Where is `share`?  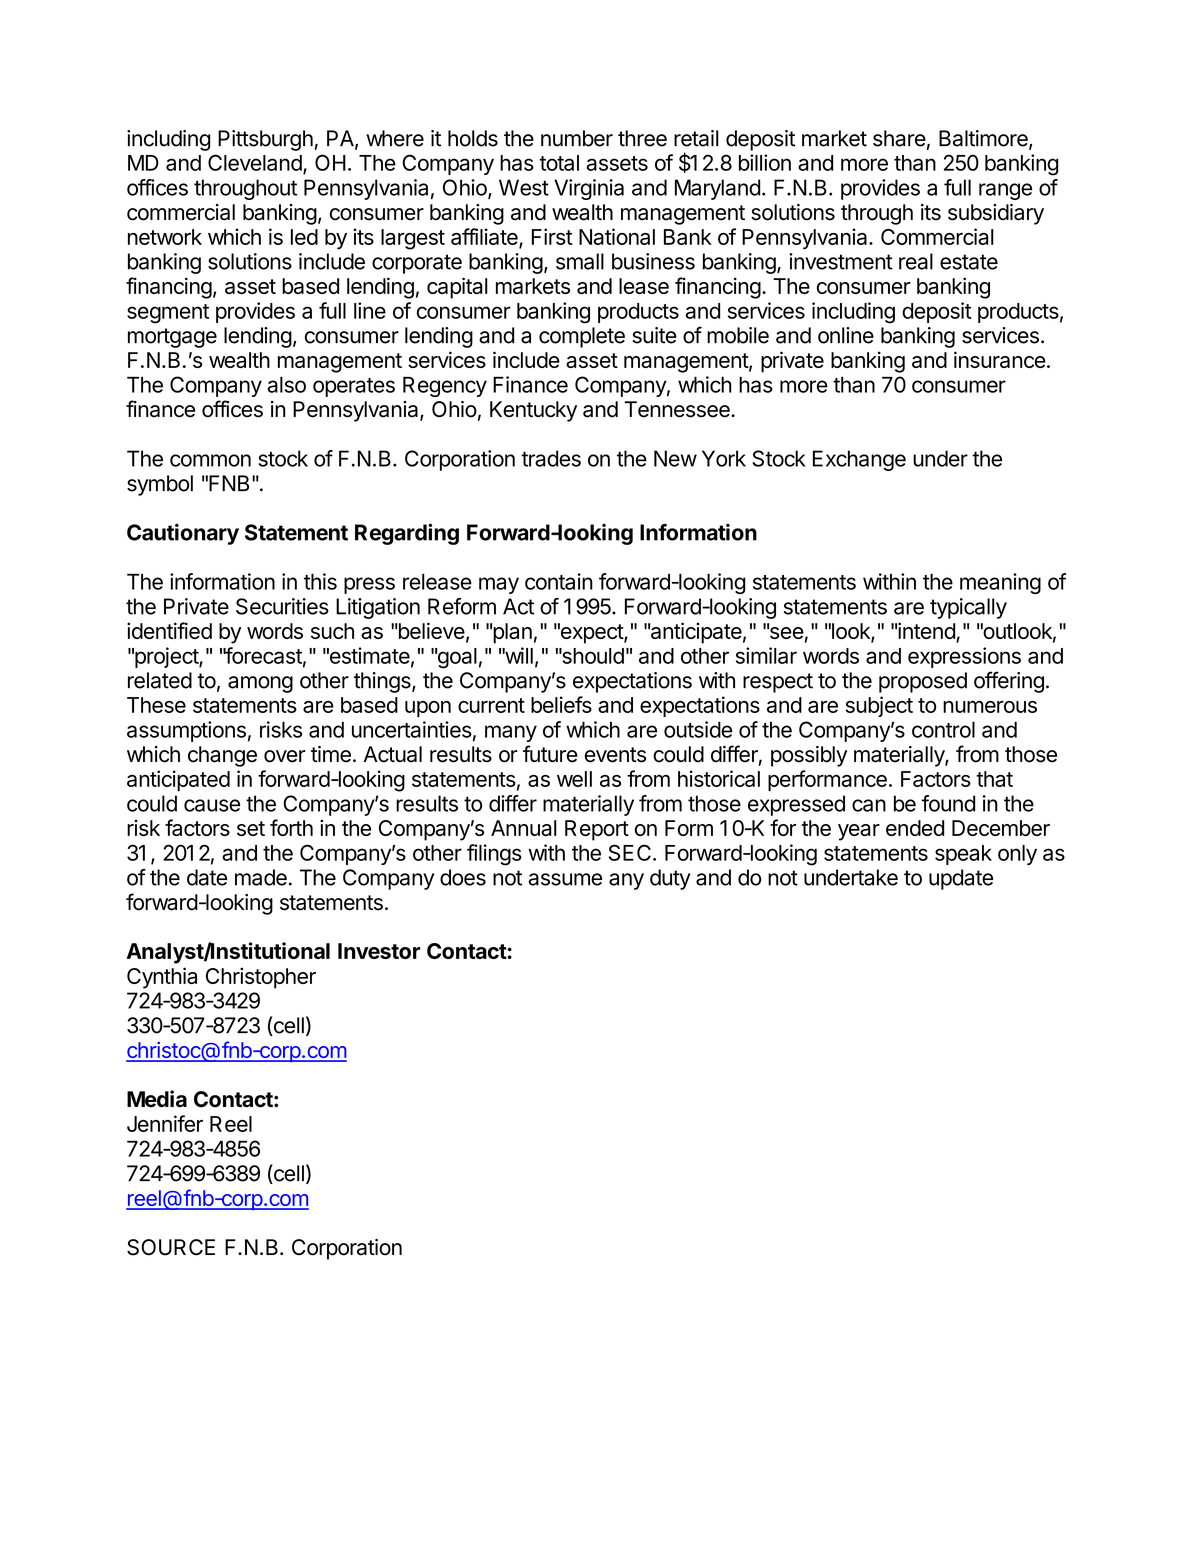
share is located at coordinates (899, 138).
